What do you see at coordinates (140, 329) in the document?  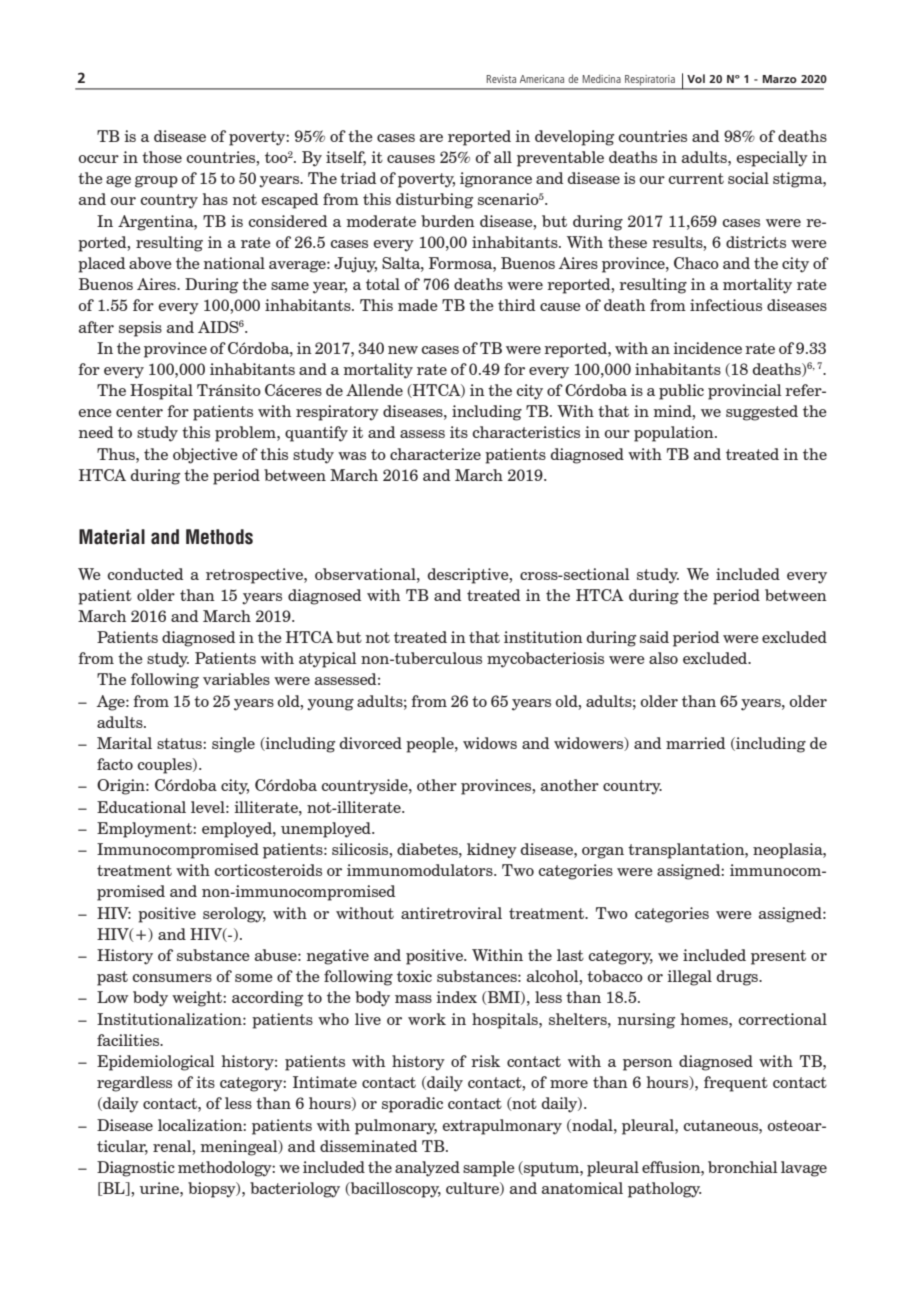 I see `sepsis` at bounding box center [140, 329].
